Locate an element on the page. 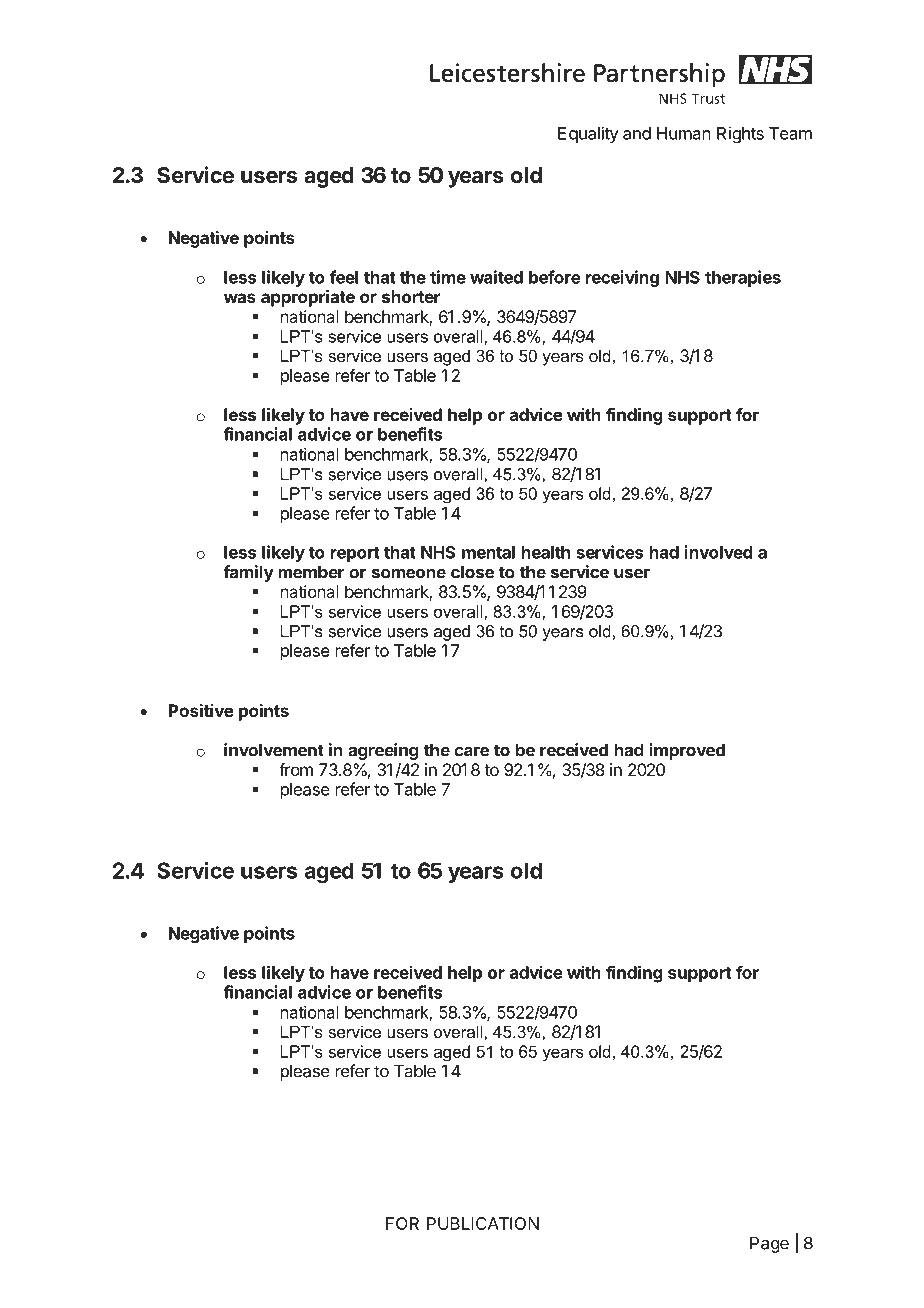 The image size is (924, 1308). PUBLICATION is located at coordinates (483, 1223).
